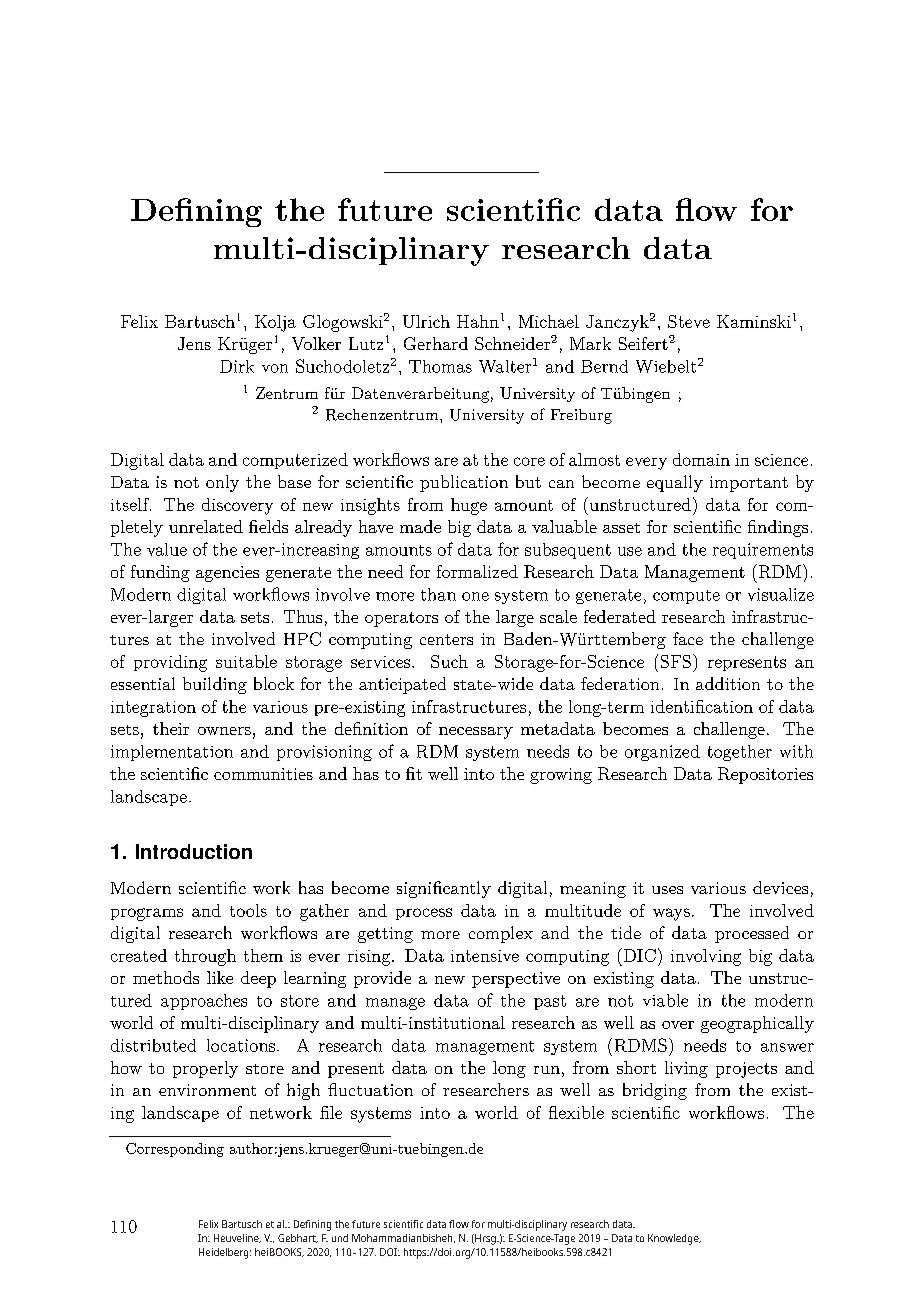 The height and width of the document is (1308, 924). Describe the element at coordinates (175, 1150) in the document. I see `Corresponding` at that location.
